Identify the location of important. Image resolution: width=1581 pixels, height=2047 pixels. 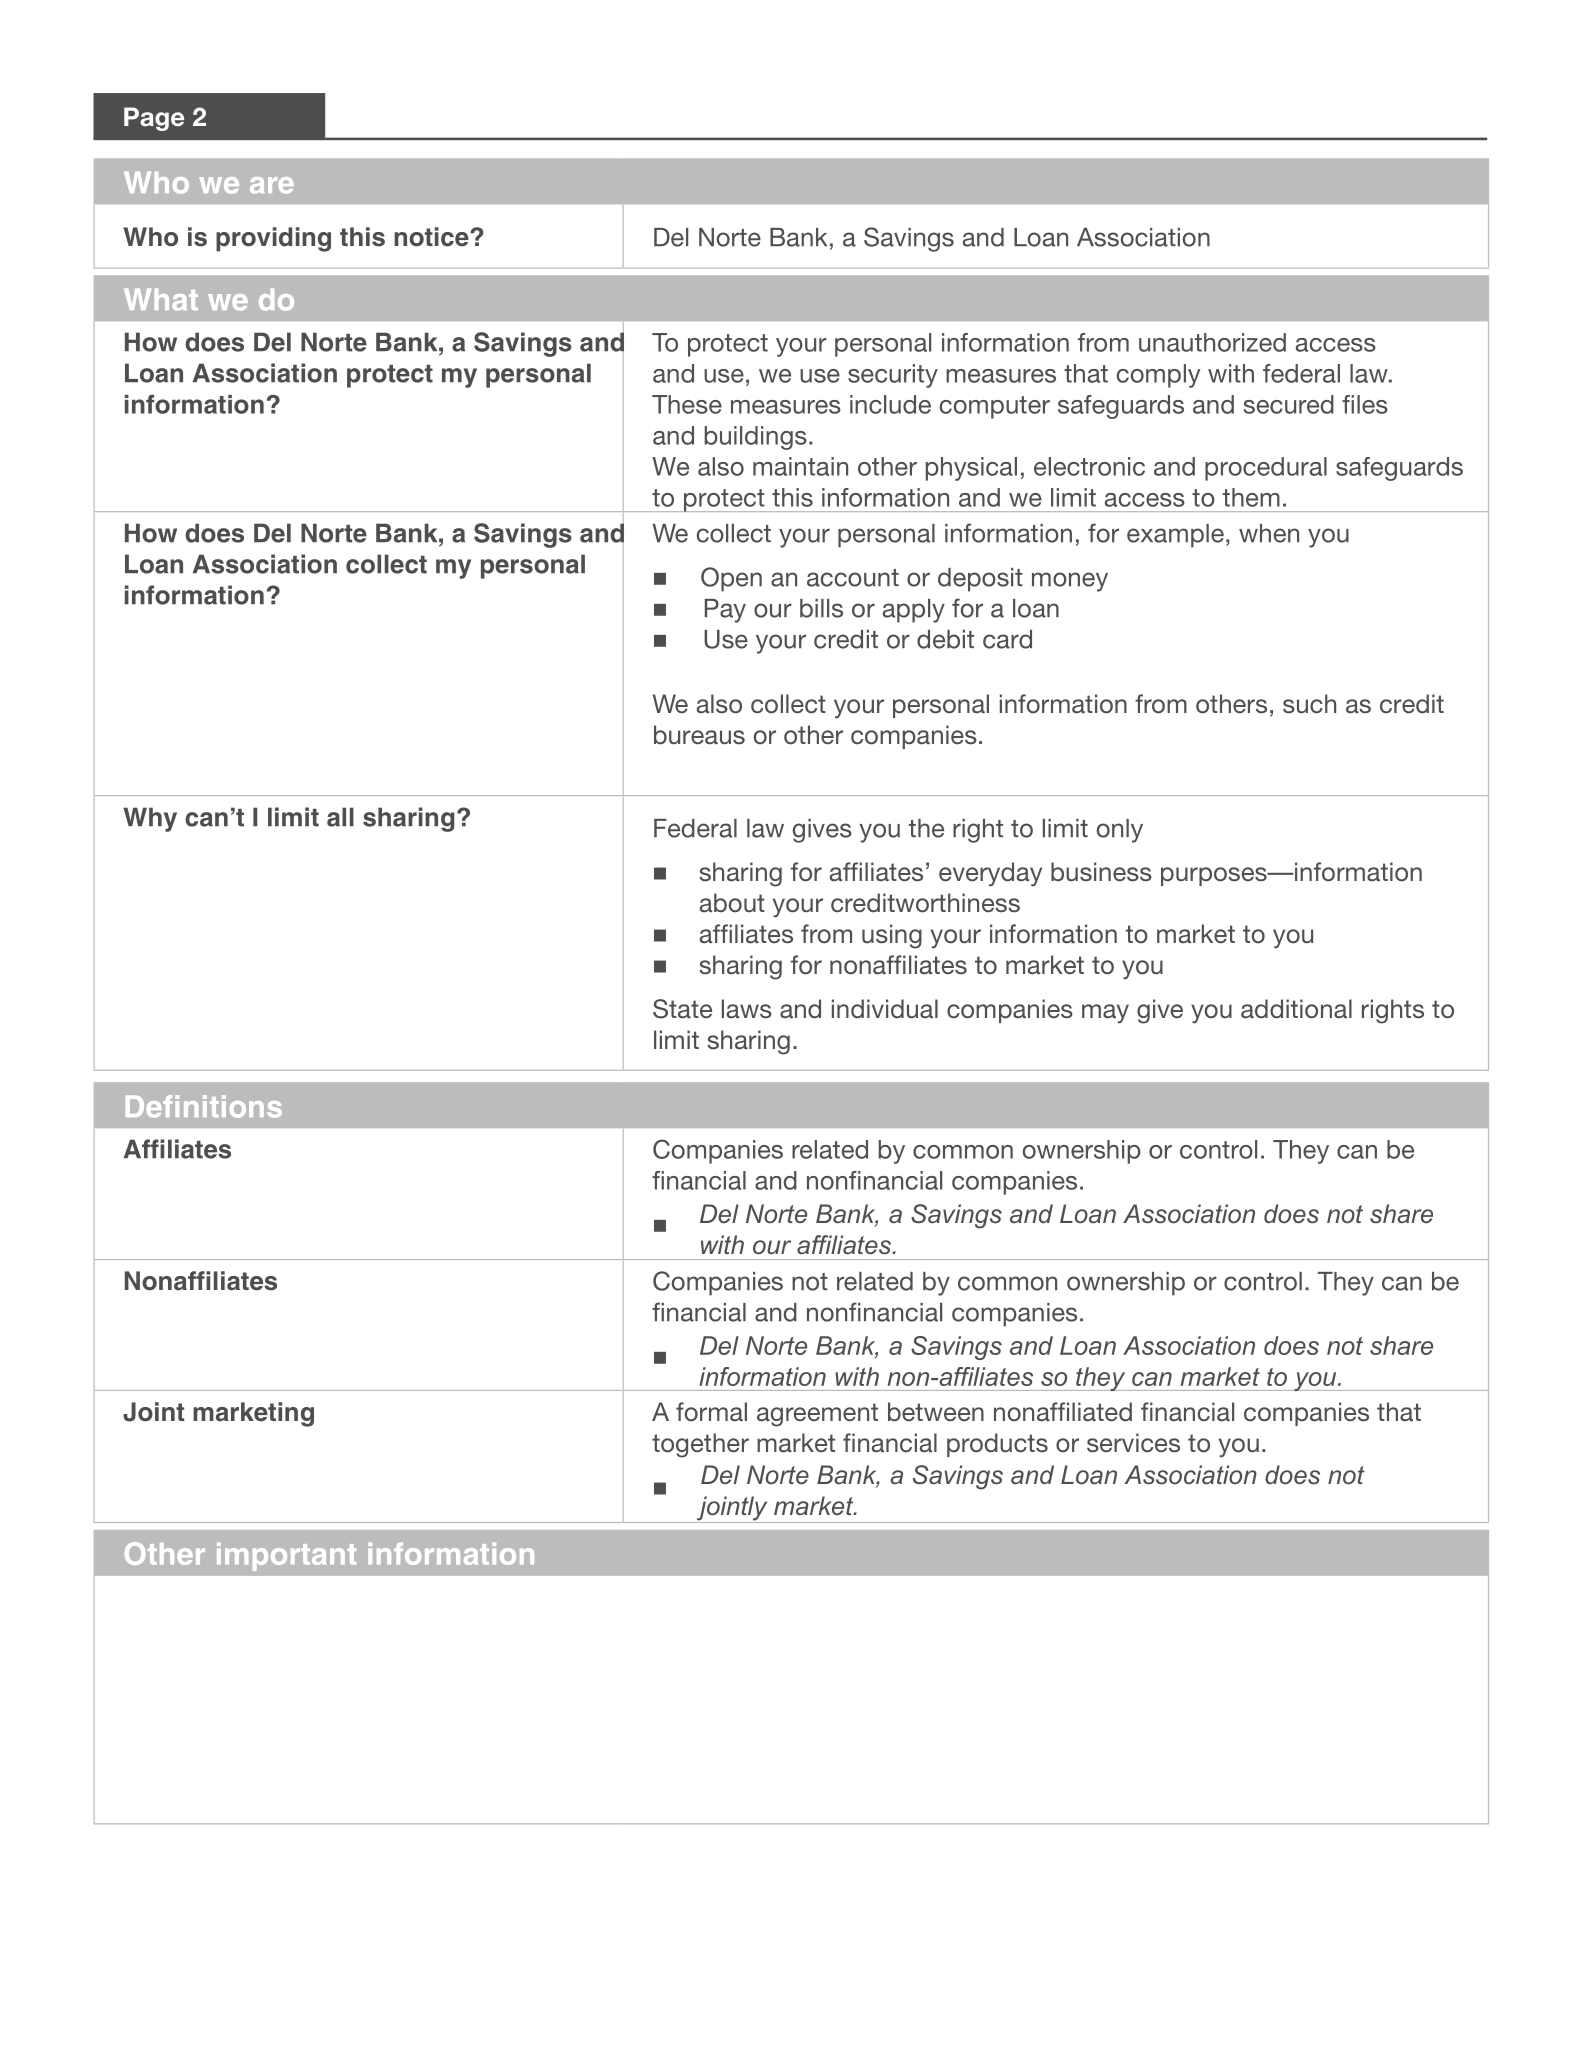
(286, 1556).
